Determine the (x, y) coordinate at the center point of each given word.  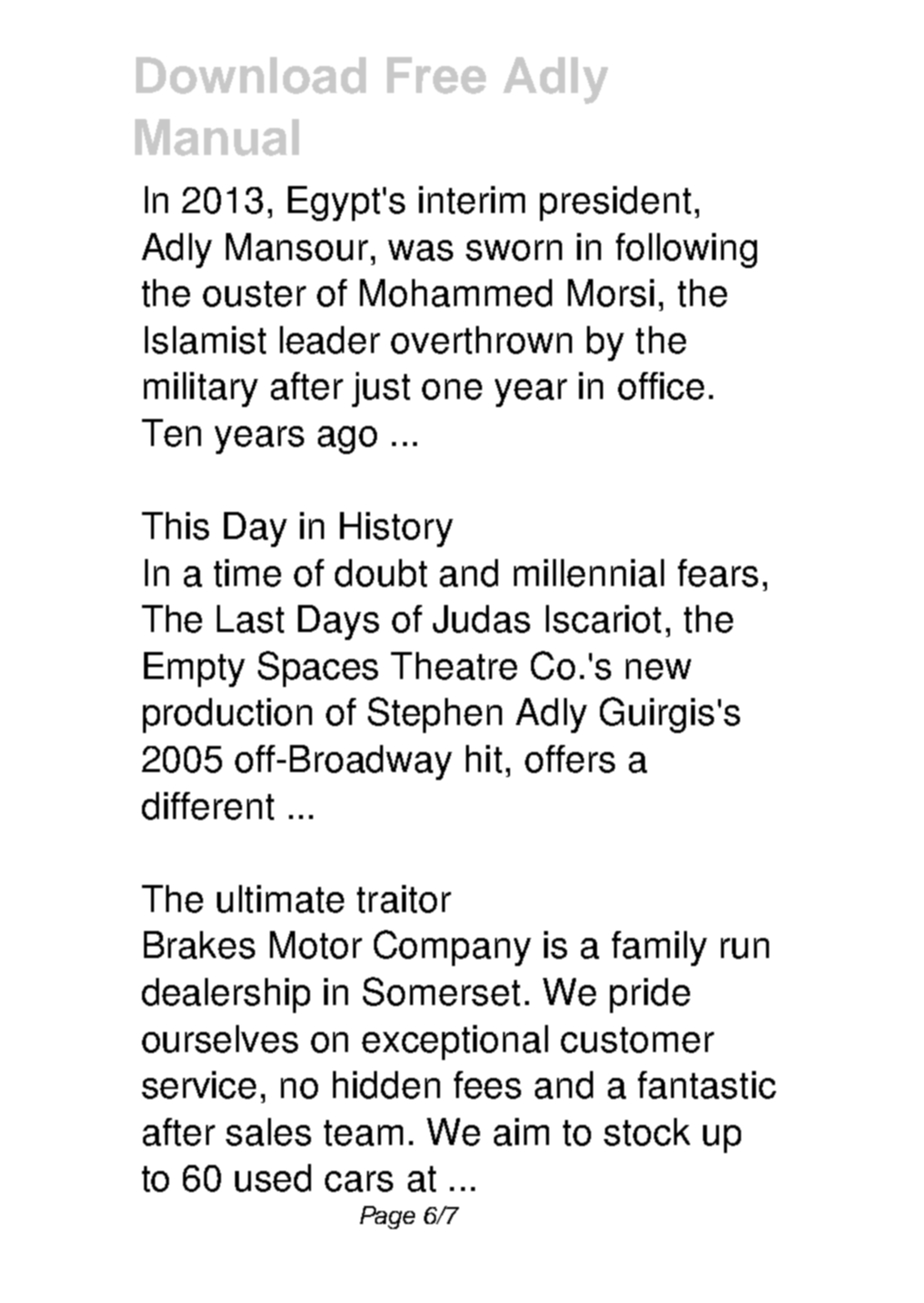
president (615, 203)
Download (251, 75)
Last (250, 619)
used (273, 1178)
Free (436, 75)
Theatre (454, 666)
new (658, 669)
